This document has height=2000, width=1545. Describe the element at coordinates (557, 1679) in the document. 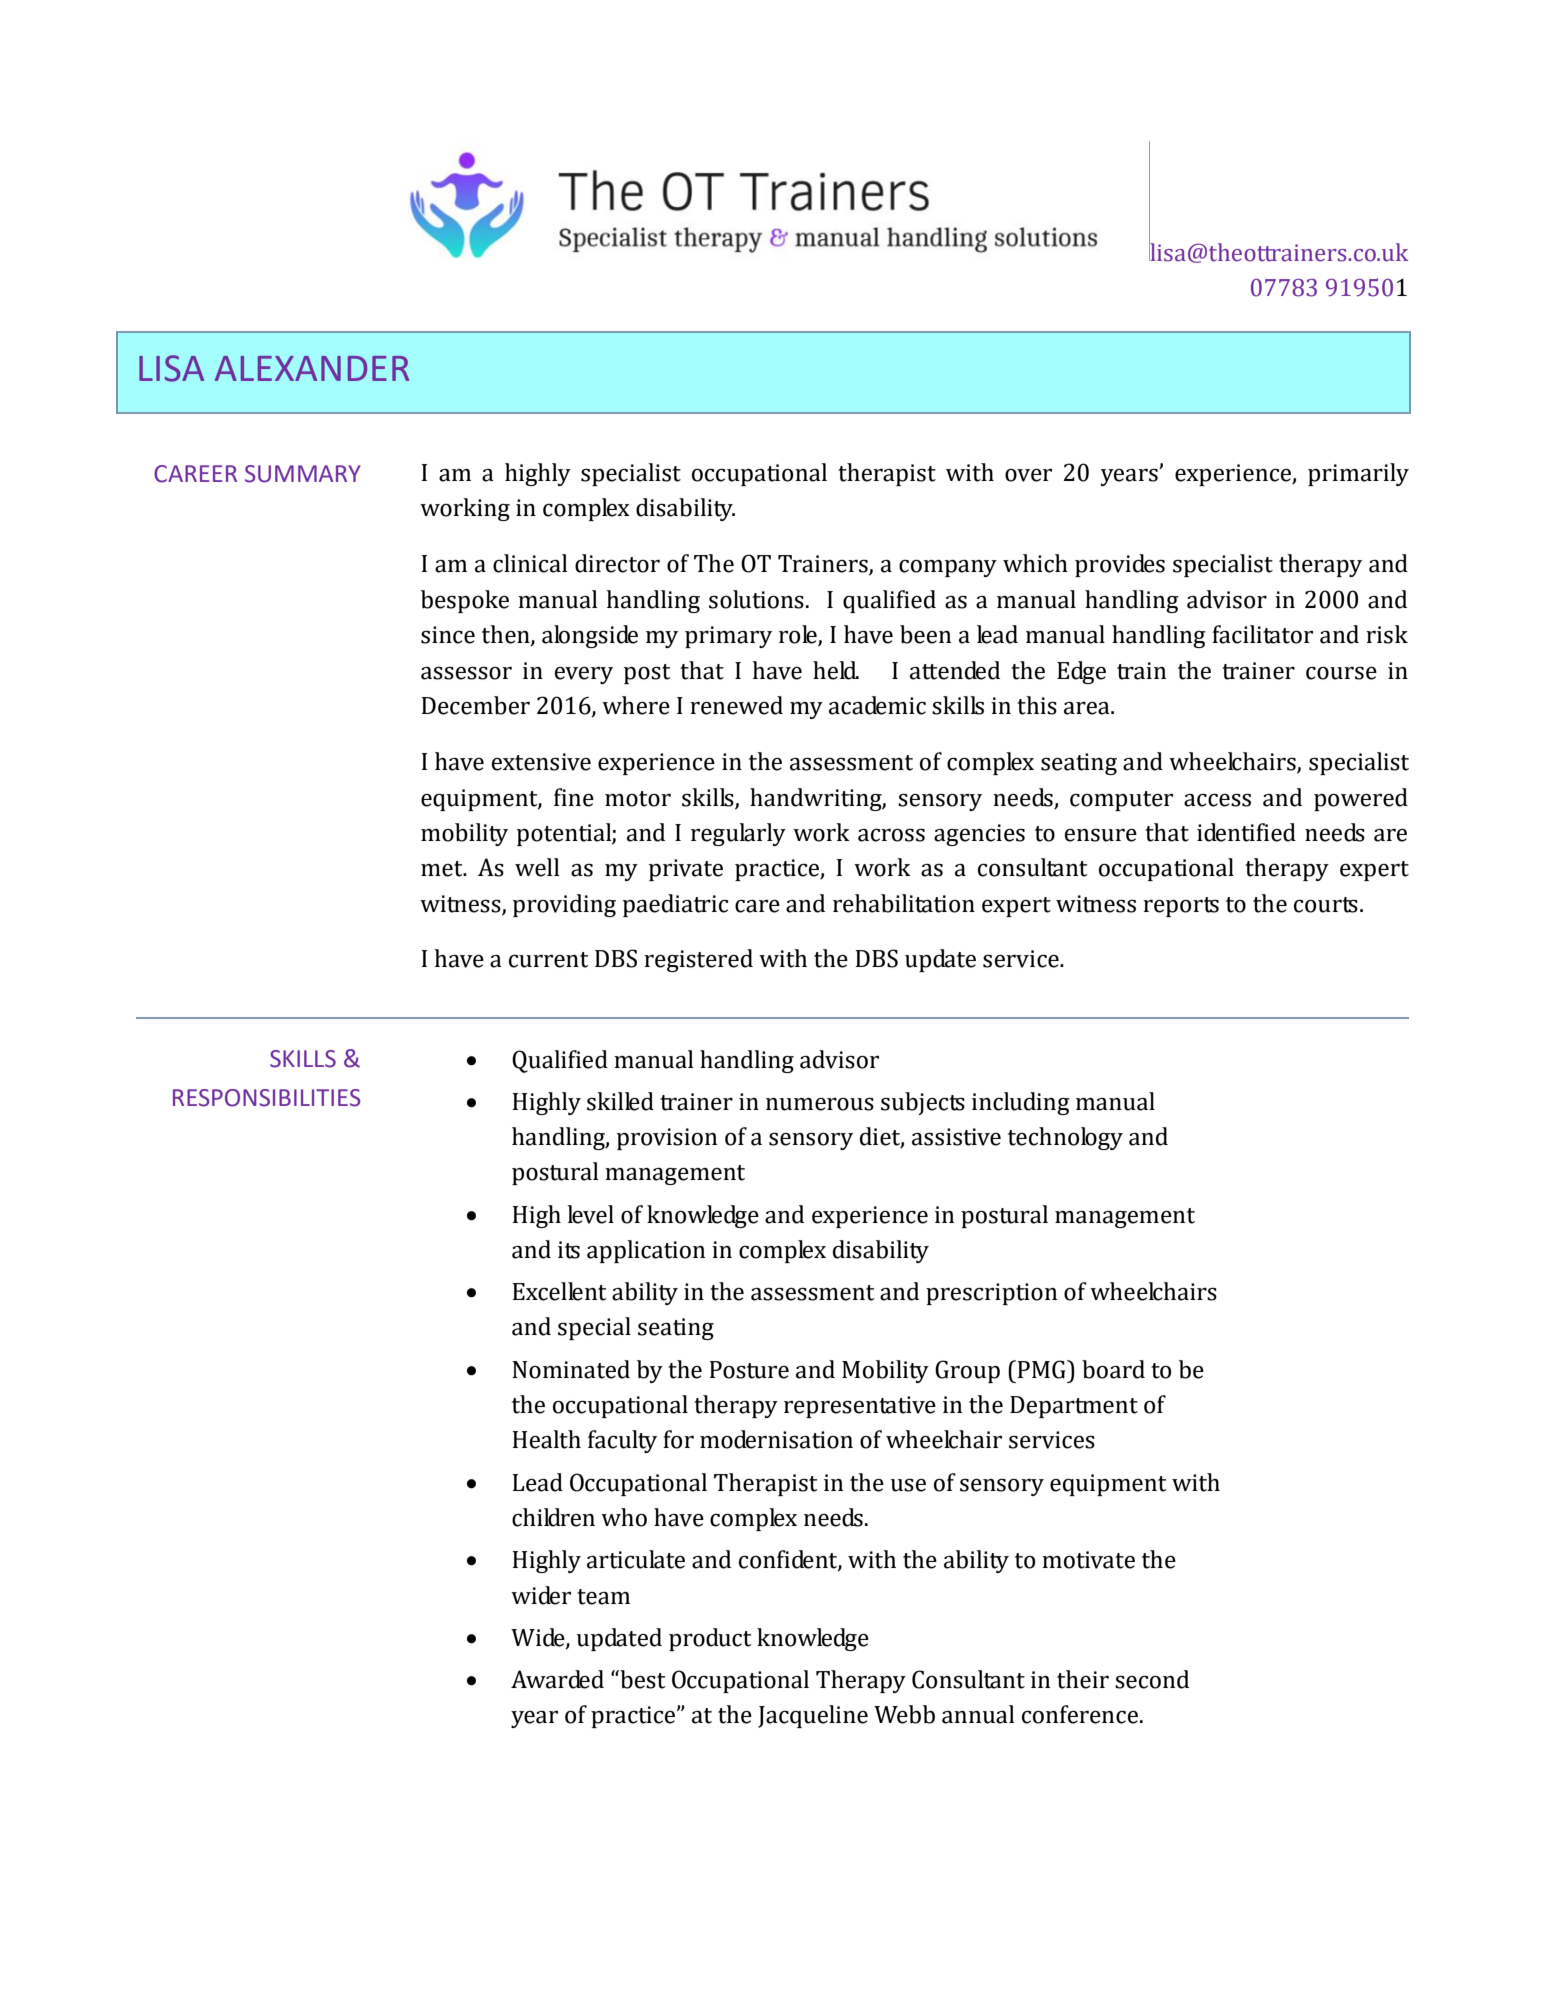

I see `Awarded` at that location.
